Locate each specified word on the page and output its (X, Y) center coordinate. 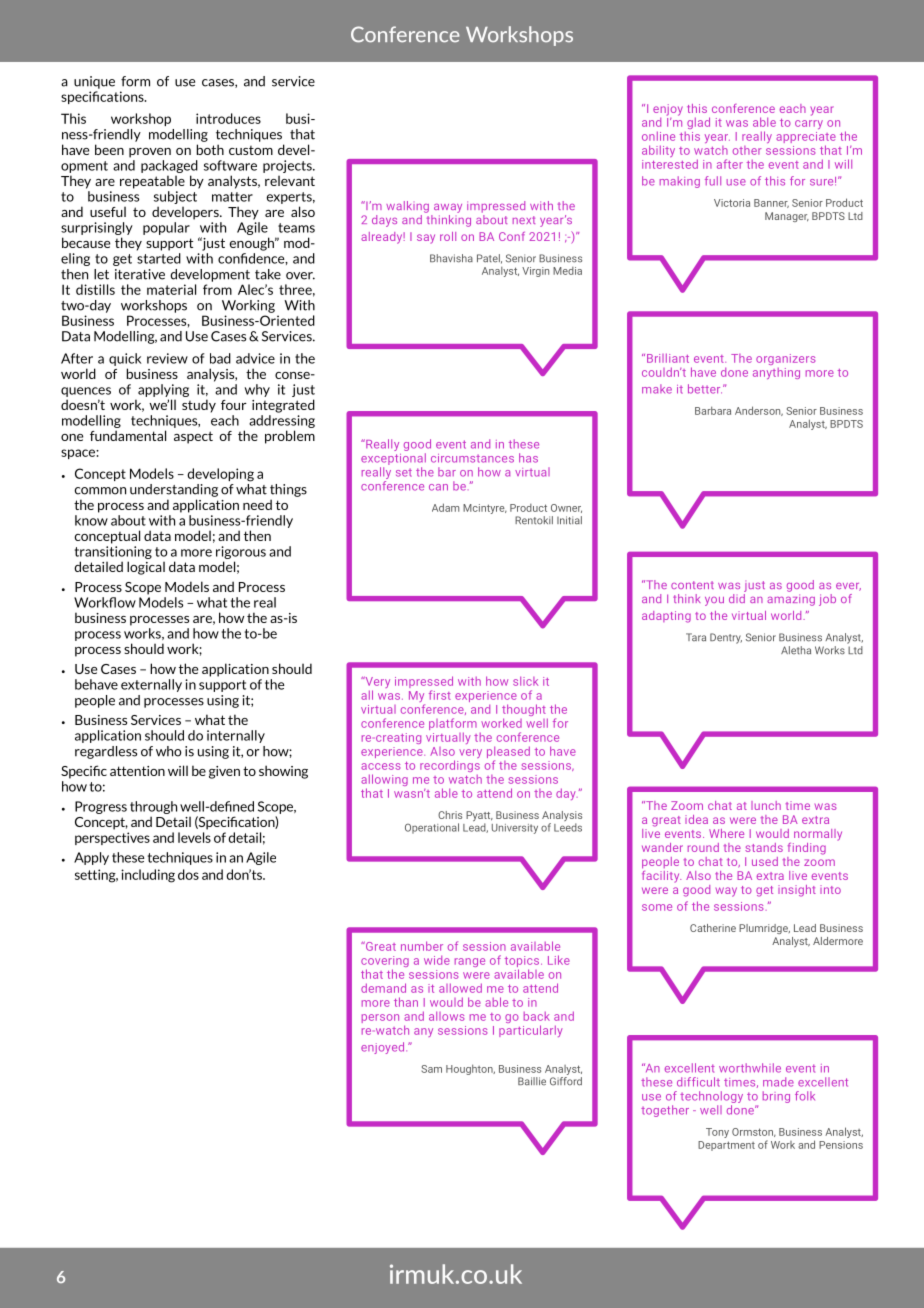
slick (525, 681)
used (765, 861)
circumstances (472, 458)
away (448, 208)
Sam (431, 1069)
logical (146, 568)
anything (776, 373)
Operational (432, 828)
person (380, 1018)
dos (188, 874)
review (167, 358)
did (737, 597)
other (747, 150)
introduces (228, 118)
